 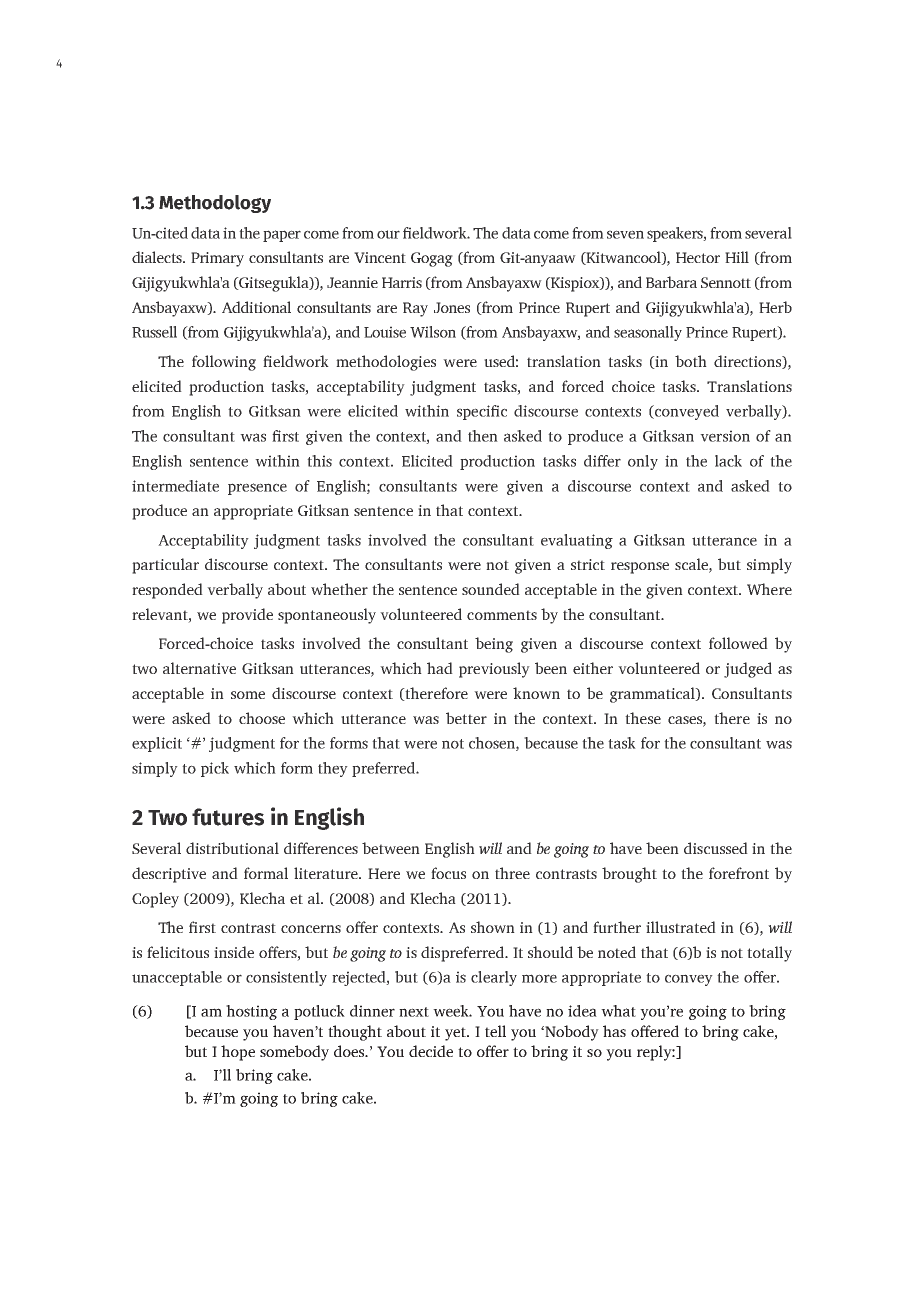 I want to click on lack, so click(x=728, y=461).
